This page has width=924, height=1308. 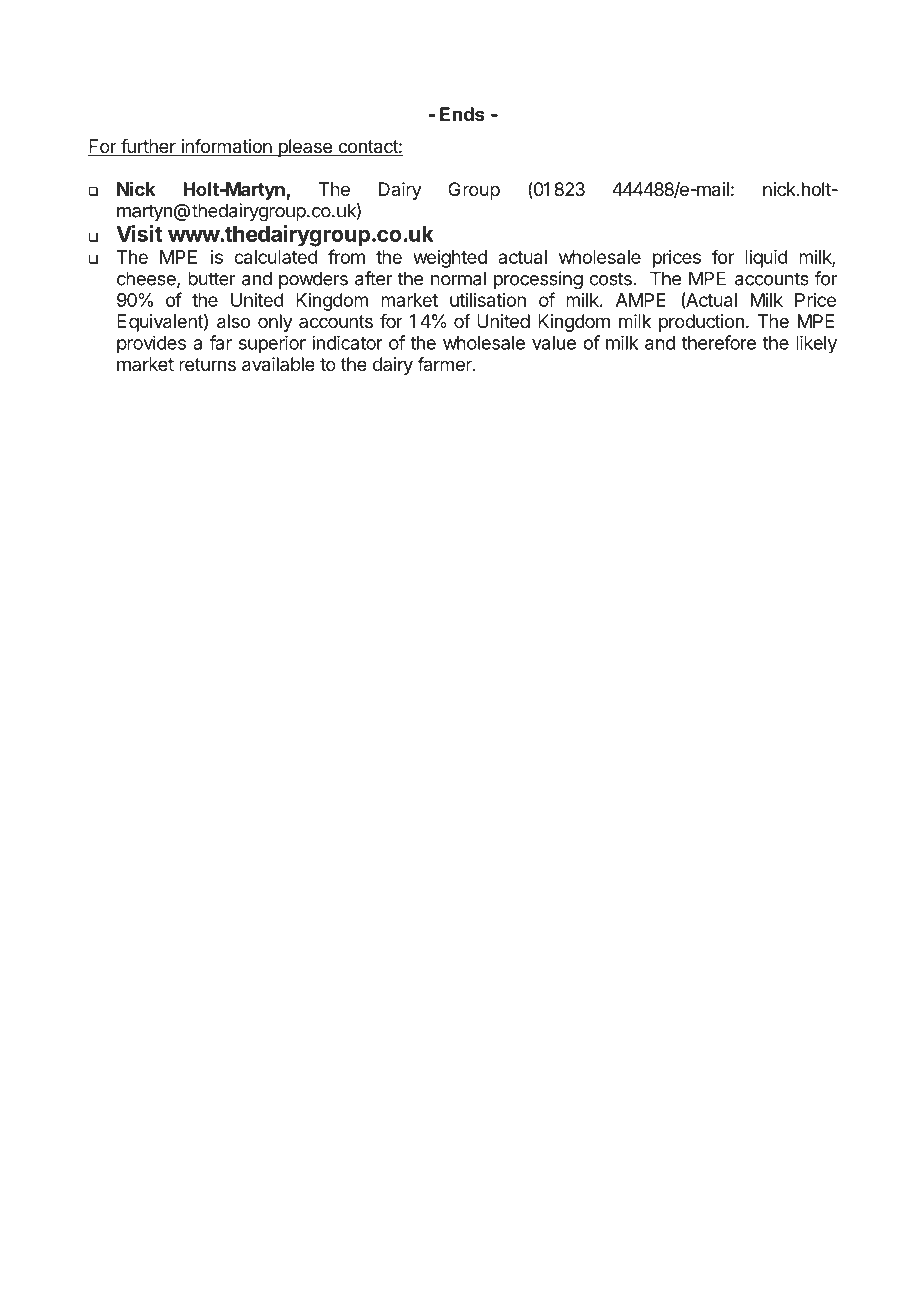 What do you see at coordinates (766, 259) in the page?
I see `liquid` at bounding box center [766, 259].
